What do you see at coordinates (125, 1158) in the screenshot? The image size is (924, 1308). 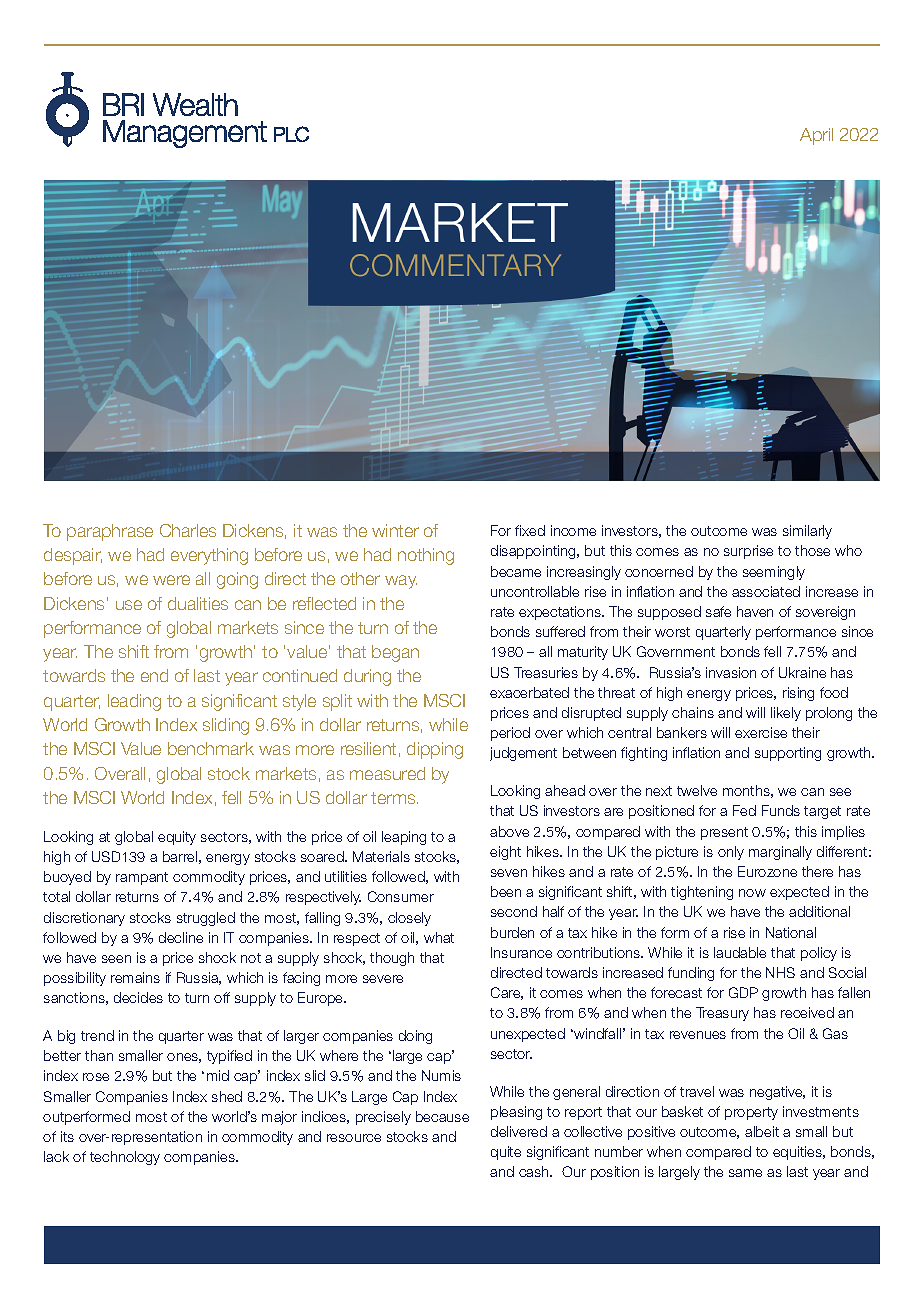 I see `technology` at bounding box center [125, 1158].
